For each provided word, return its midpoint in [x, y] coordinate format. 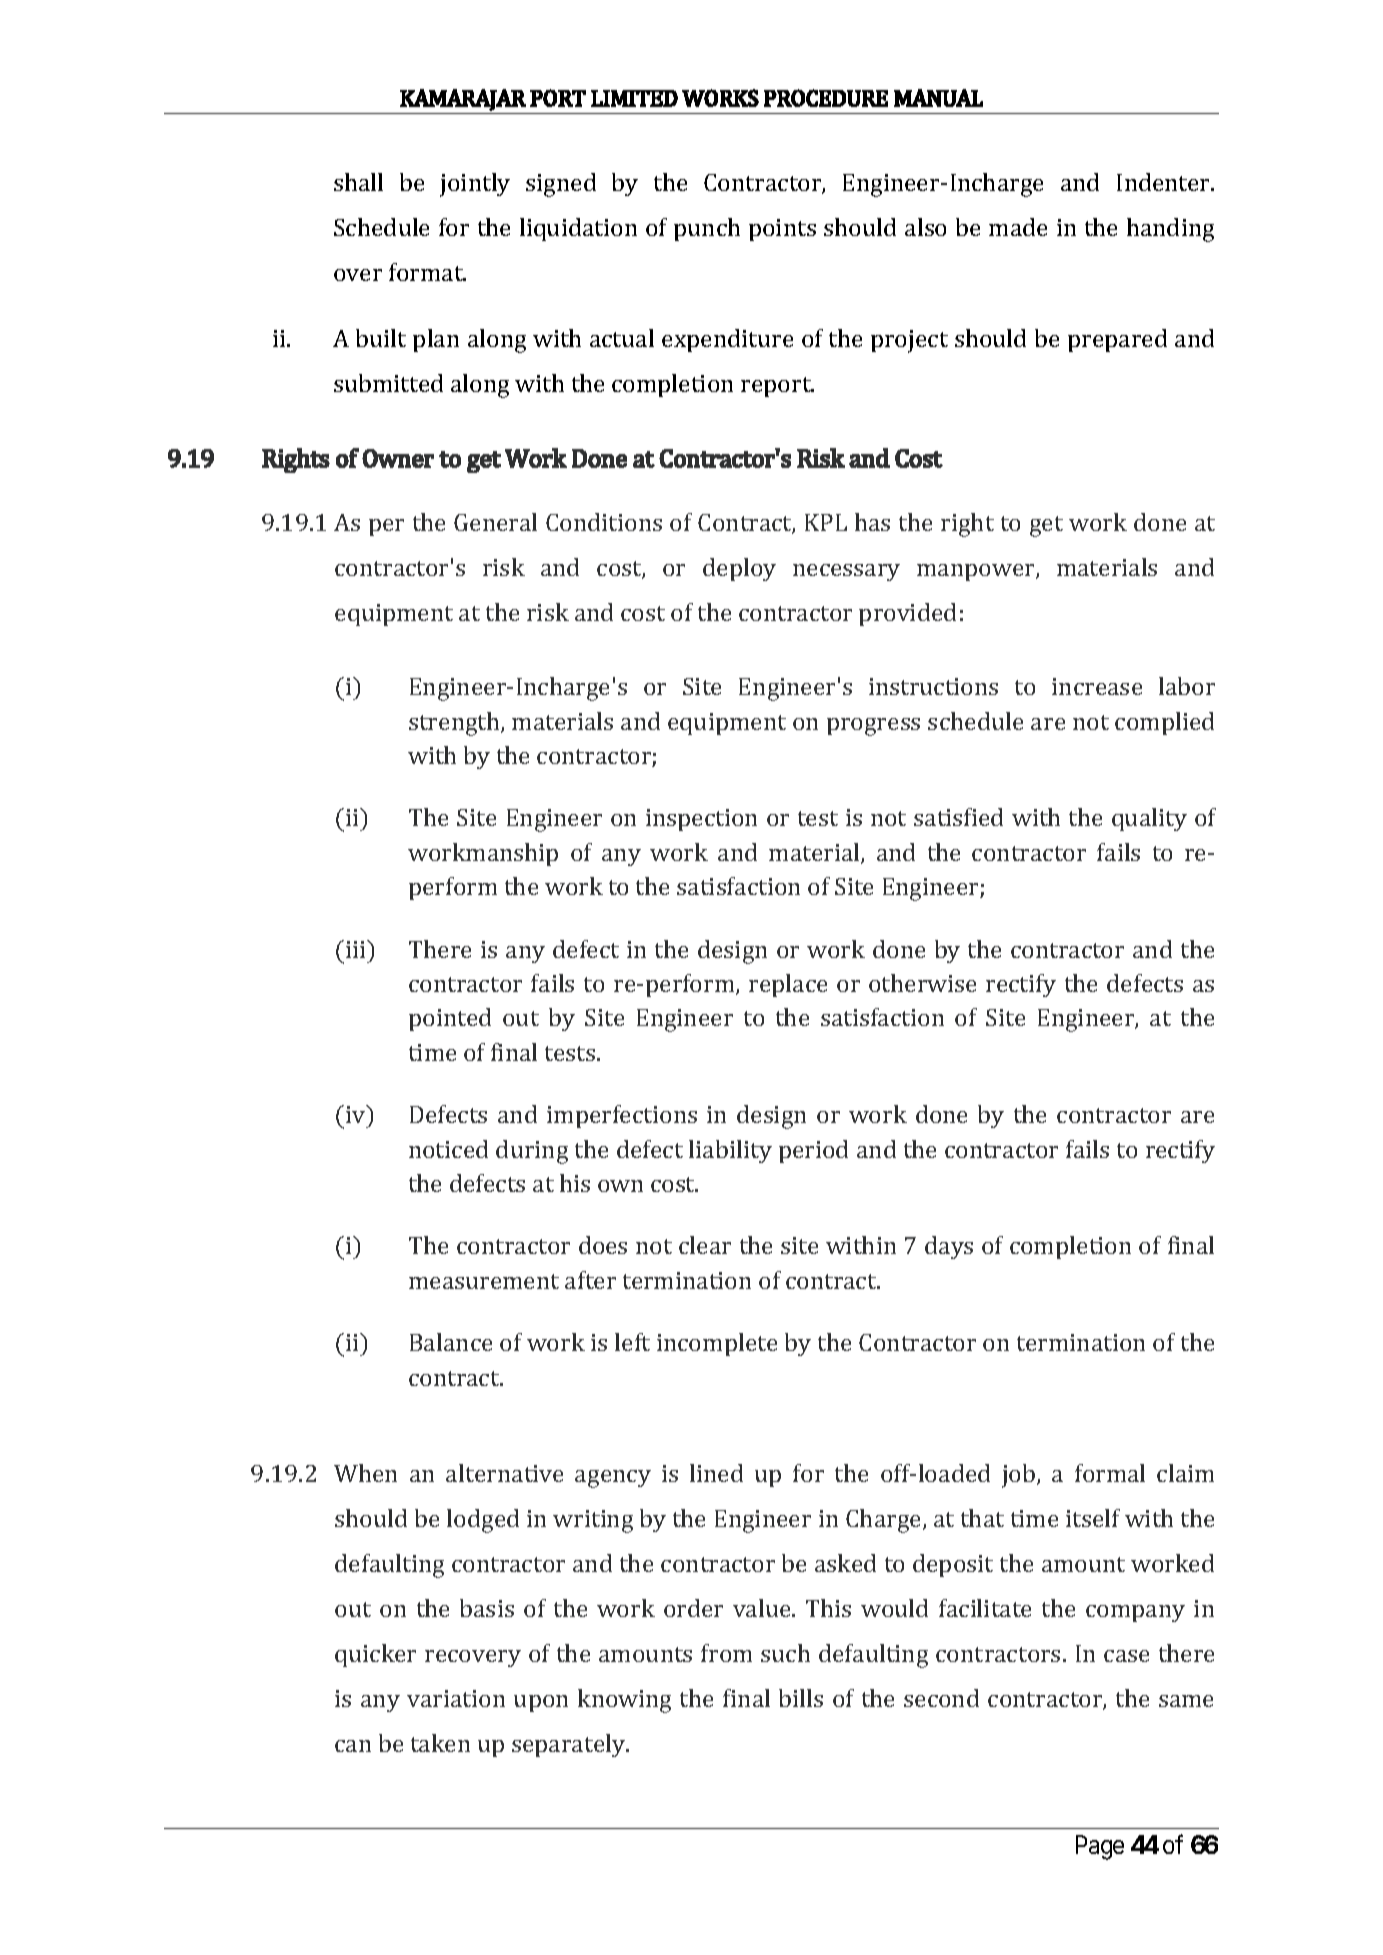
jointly [475, 185]
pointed [450, 1019]
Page [1100, 1847]
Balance [451, 1342]
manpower [977, 572]
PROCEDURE [826, 98]
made [1018, 227]
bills [801, 1698]
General [495, 522]
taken [440, 1743]
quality [1149, 819]
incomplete [717, 1344]
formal [1110, 1473]
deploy [739, 569]
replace [788, 985]
